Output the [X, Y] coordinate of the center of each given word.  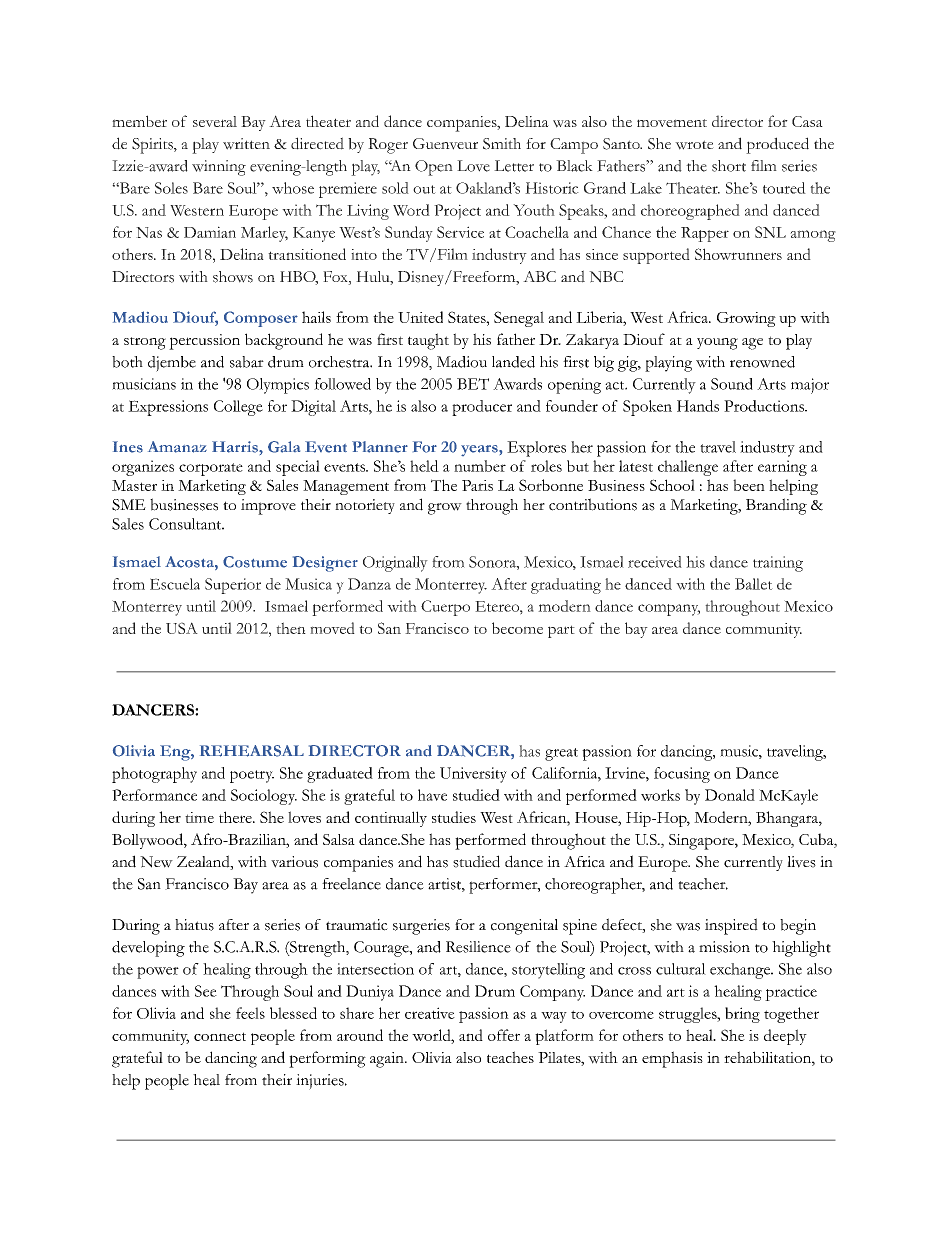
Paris [477, 485]
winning [219, 168]
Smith [502, 144]
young [717, 344]
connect [220, 1036]
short [729, 166]
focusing [682, 775]
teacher [703, 884]
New [156, 862]
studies [454, 817]
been [749, 485]
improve [268, 507]
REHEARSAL [252, 751]
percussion [204, 342]
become [517, 628]
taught [428, 341]
